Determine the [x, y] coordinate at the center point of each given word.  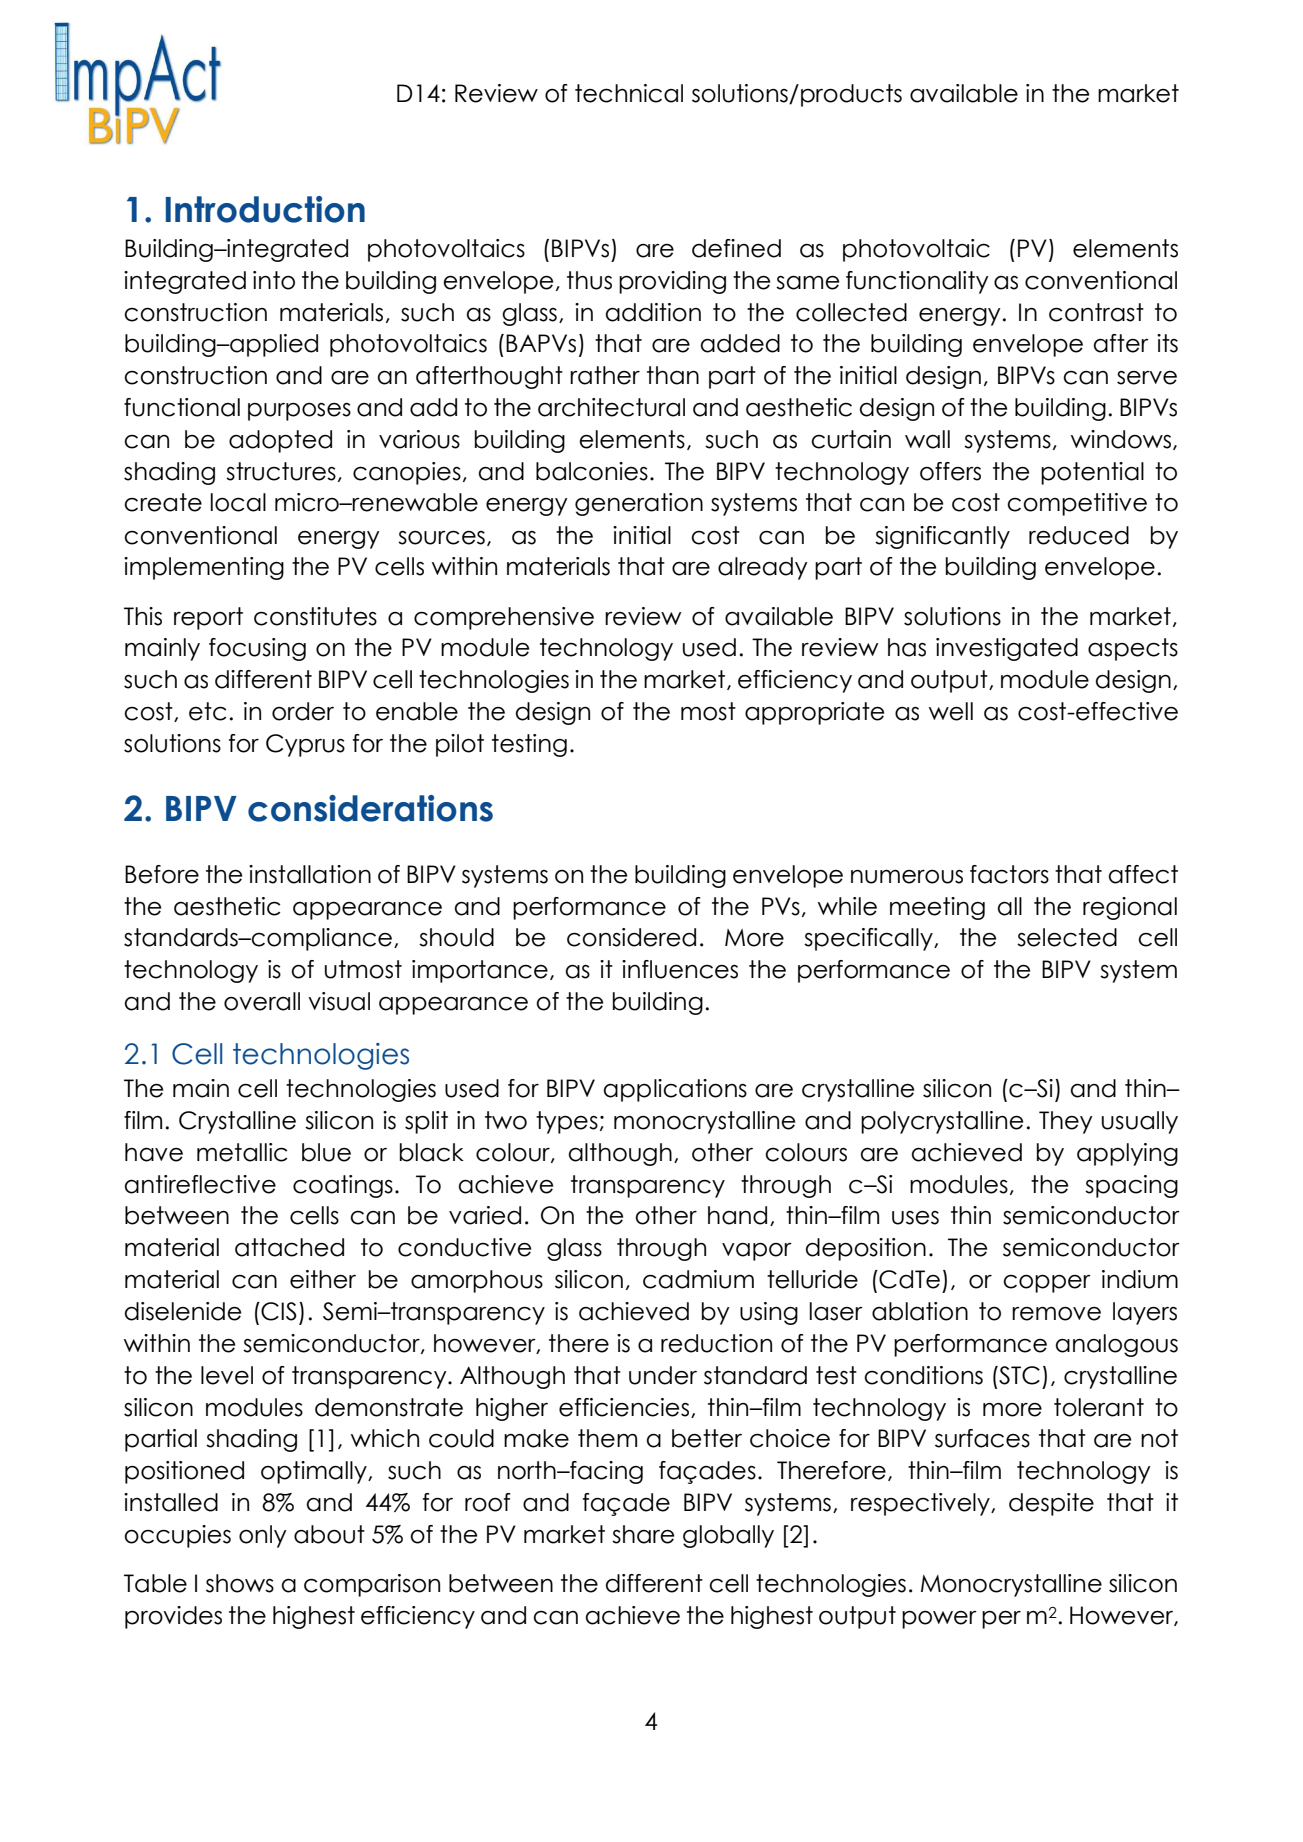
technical [629, 93]
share [643, 1534]
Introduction [265, 209]
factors [1009, 874]
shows [240, 1583]
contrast [1096, 312]
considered [631, 937]
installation [310, 874]
